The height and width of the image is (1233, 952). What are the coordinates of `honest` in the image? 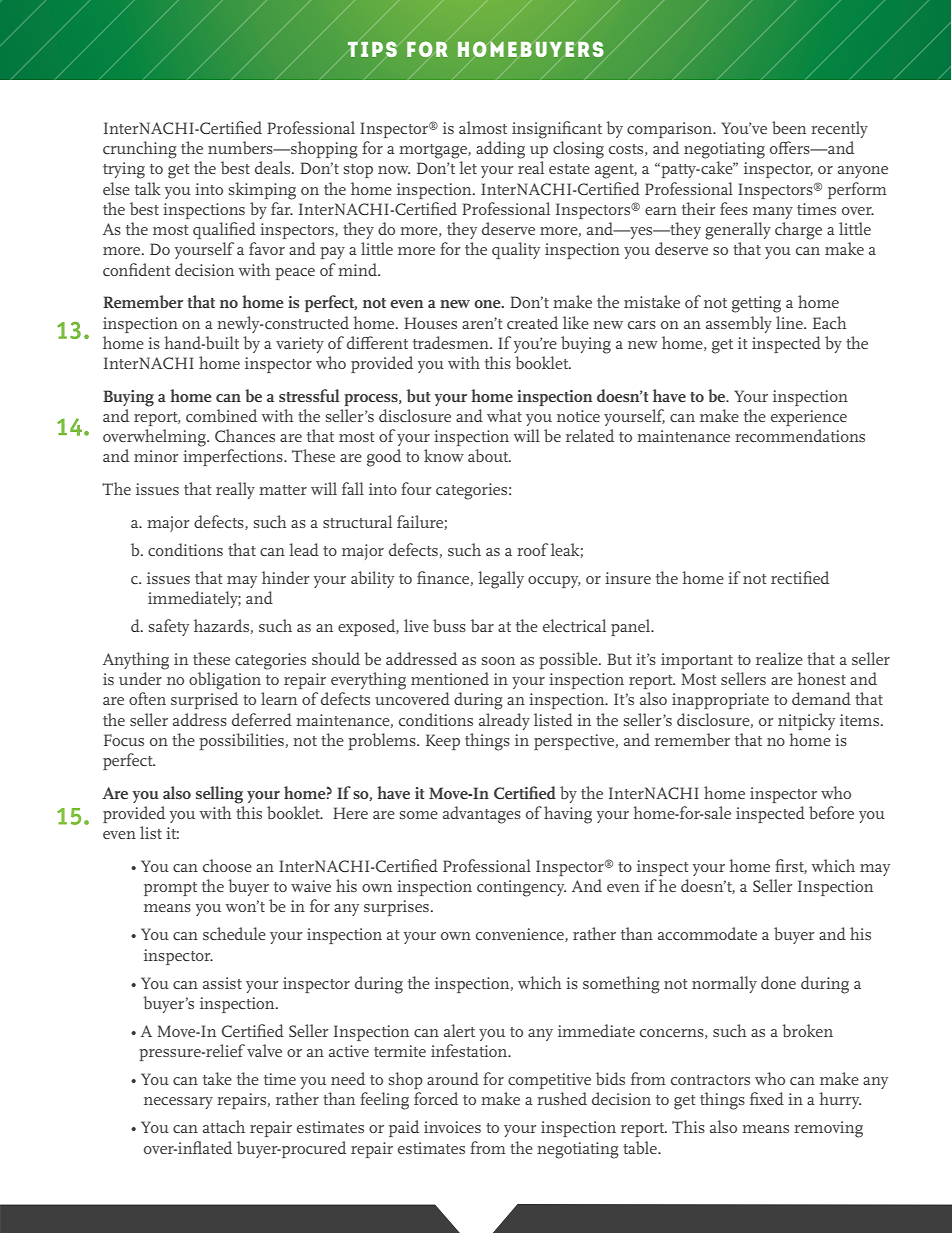 It's located at (821, 678).
